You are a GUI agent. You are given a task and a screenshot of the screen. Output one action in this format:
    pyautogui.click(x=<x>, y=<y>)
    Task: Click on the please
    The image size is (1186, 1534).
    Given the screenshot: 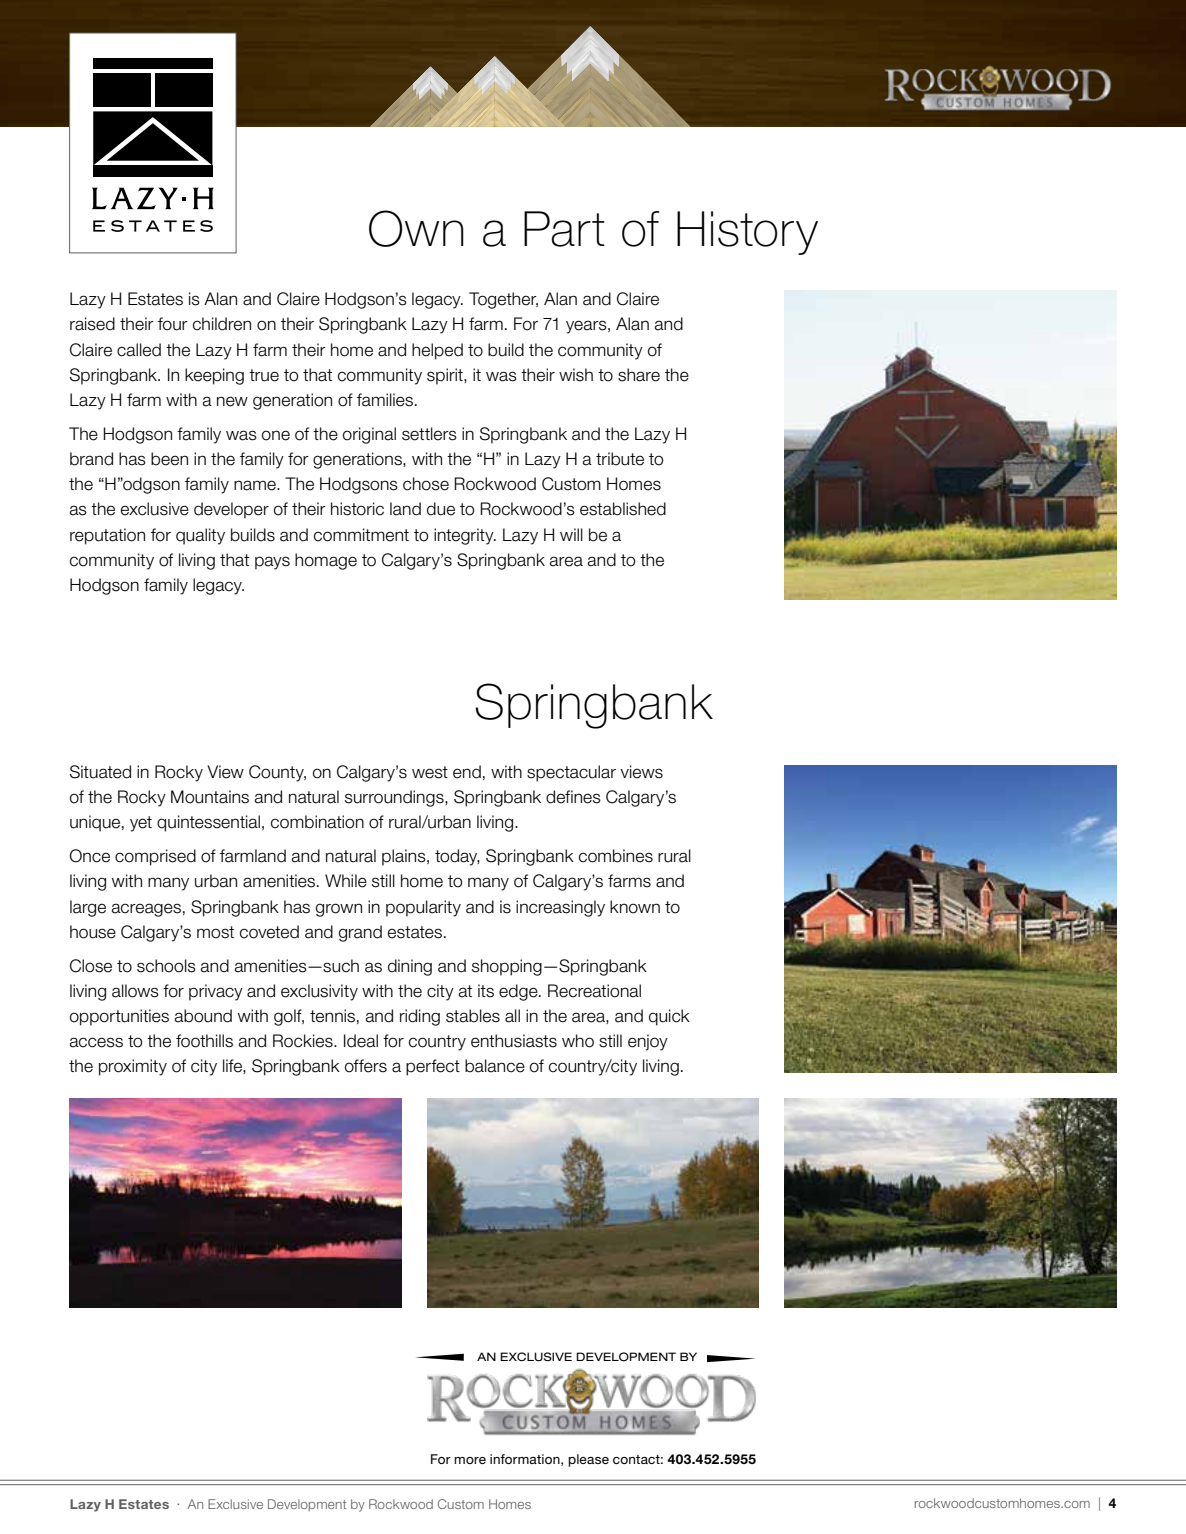 What is the action you would take?
    pyautogui.click(x=588, y=1460)
